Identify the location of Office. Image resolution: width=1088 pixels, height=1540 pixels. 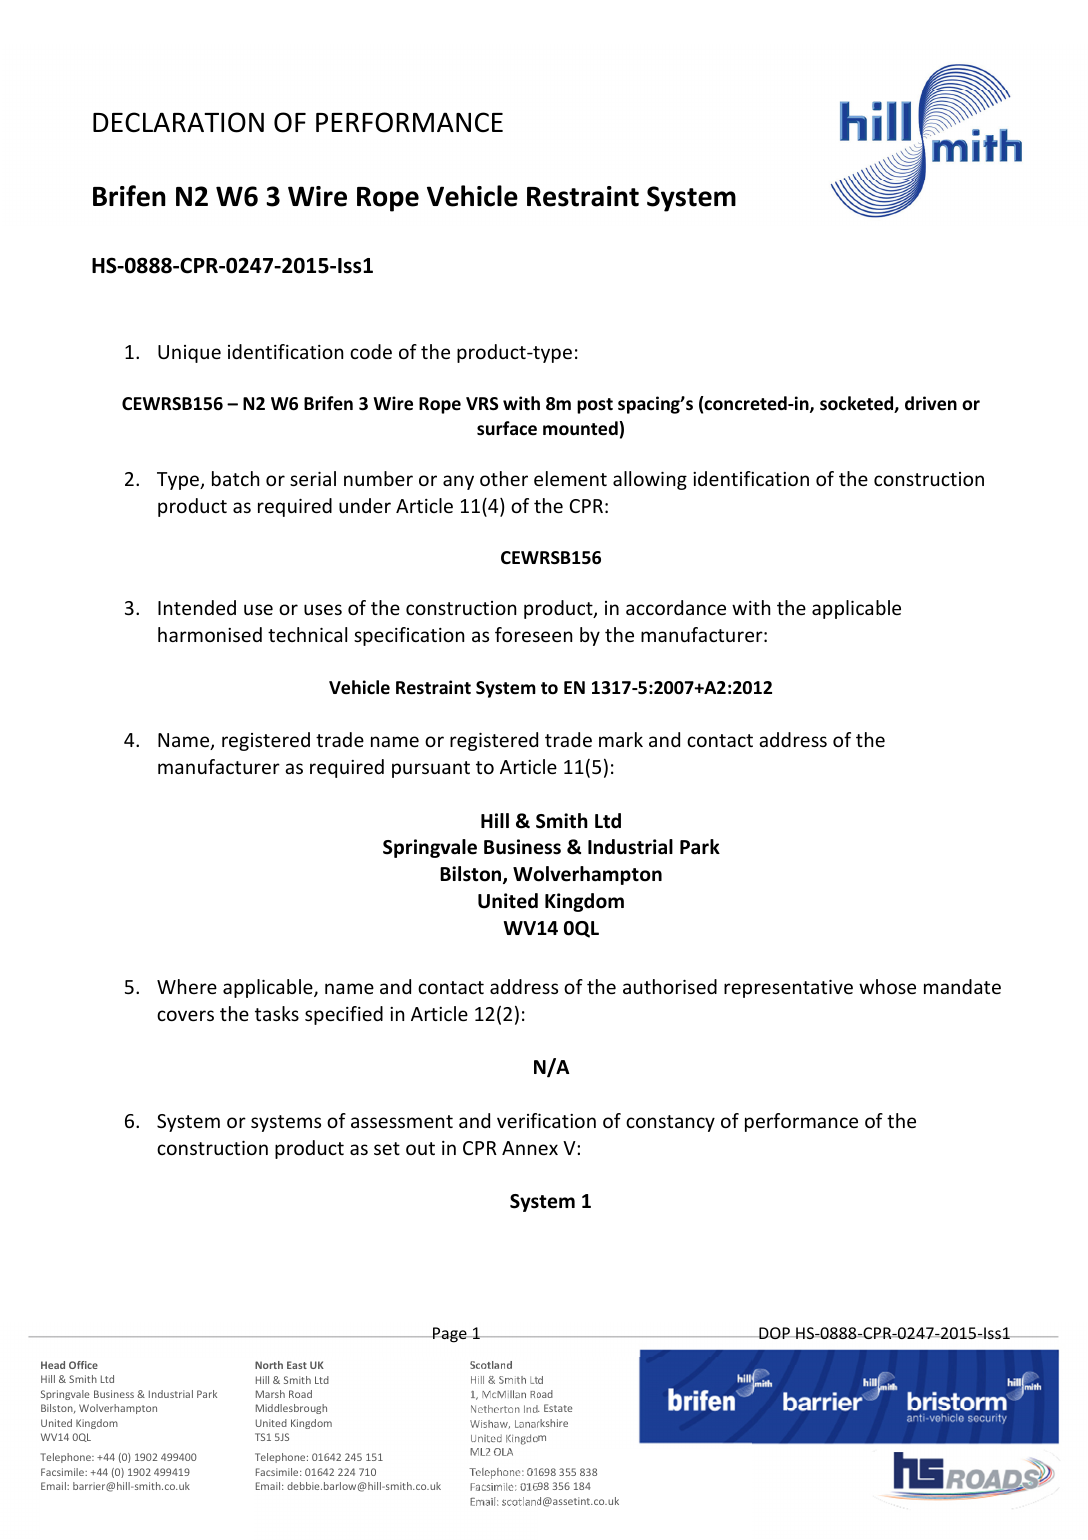
(83, 1365).
